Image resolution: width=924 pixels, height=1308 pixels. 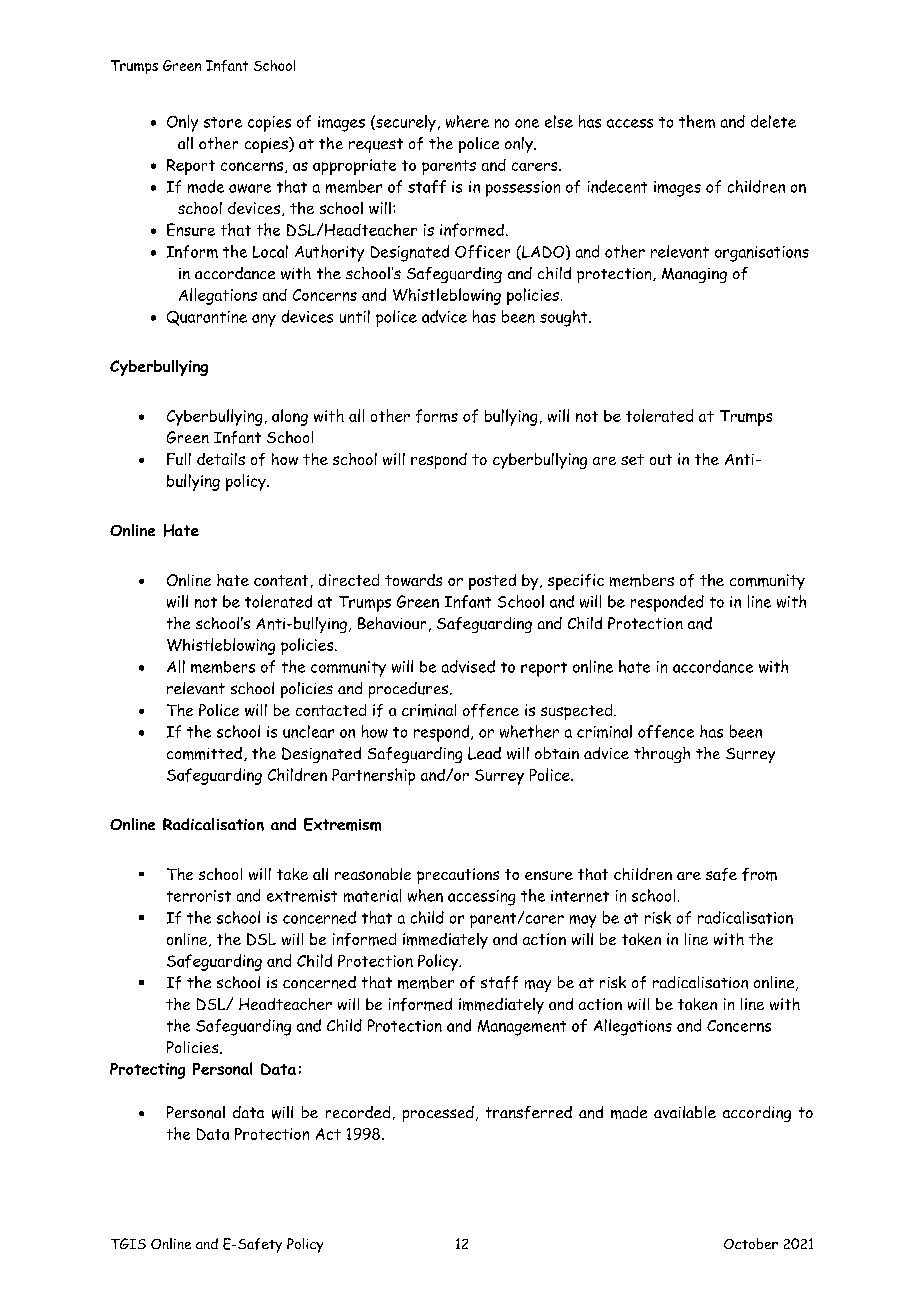 What do you see at coordinates (223, 122) in the screenshot?
I see `store` at bounding box center [223, 122].
